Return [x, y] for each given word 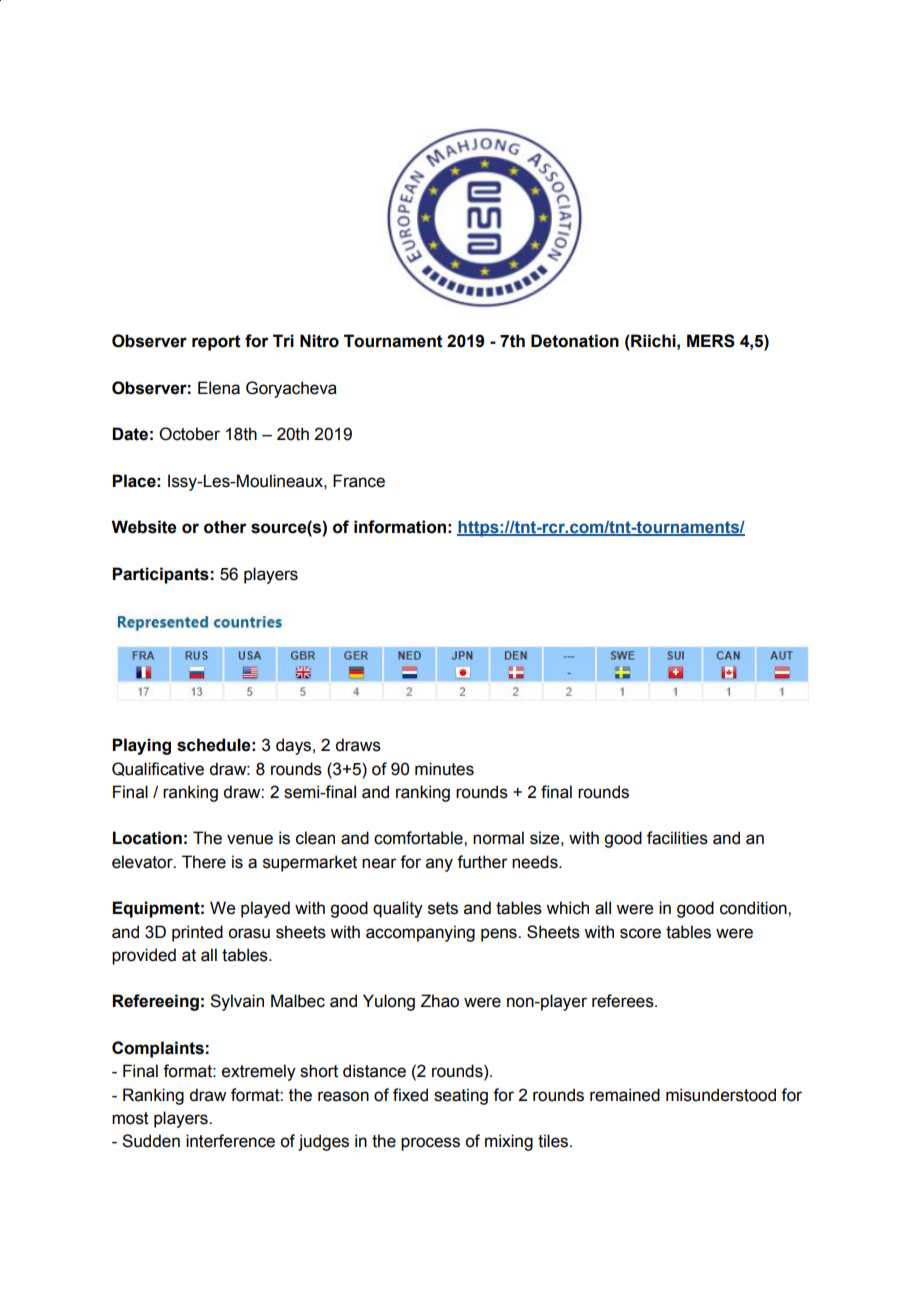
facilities [677, 838]
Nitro [319, 341]
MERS [711, 341]
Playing [141, 746]
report [216, 343]
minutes [444, 769]
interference [230, 1141]
